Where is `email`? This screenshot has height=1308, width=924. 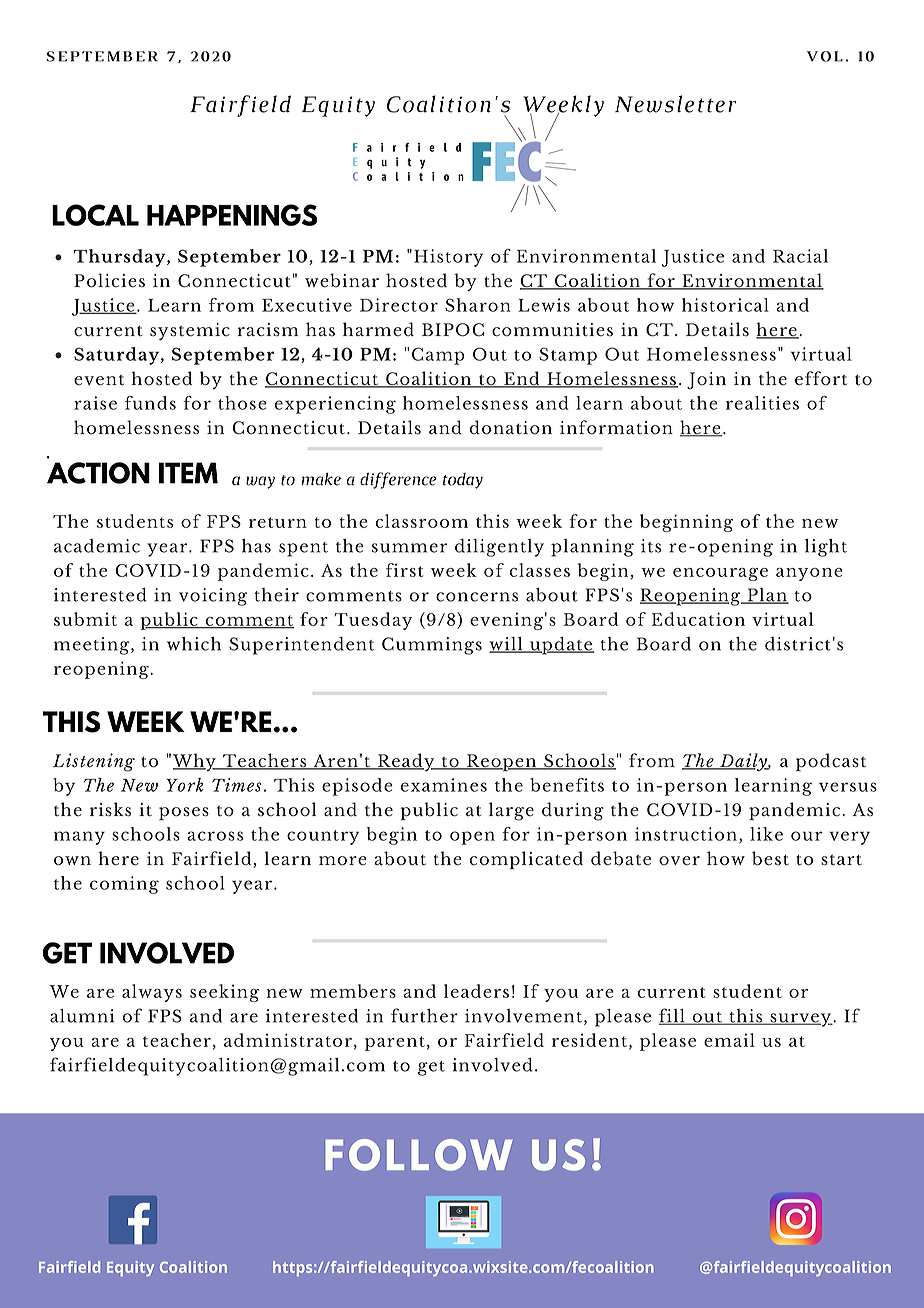 email is located at coordinates (729, 1040).
